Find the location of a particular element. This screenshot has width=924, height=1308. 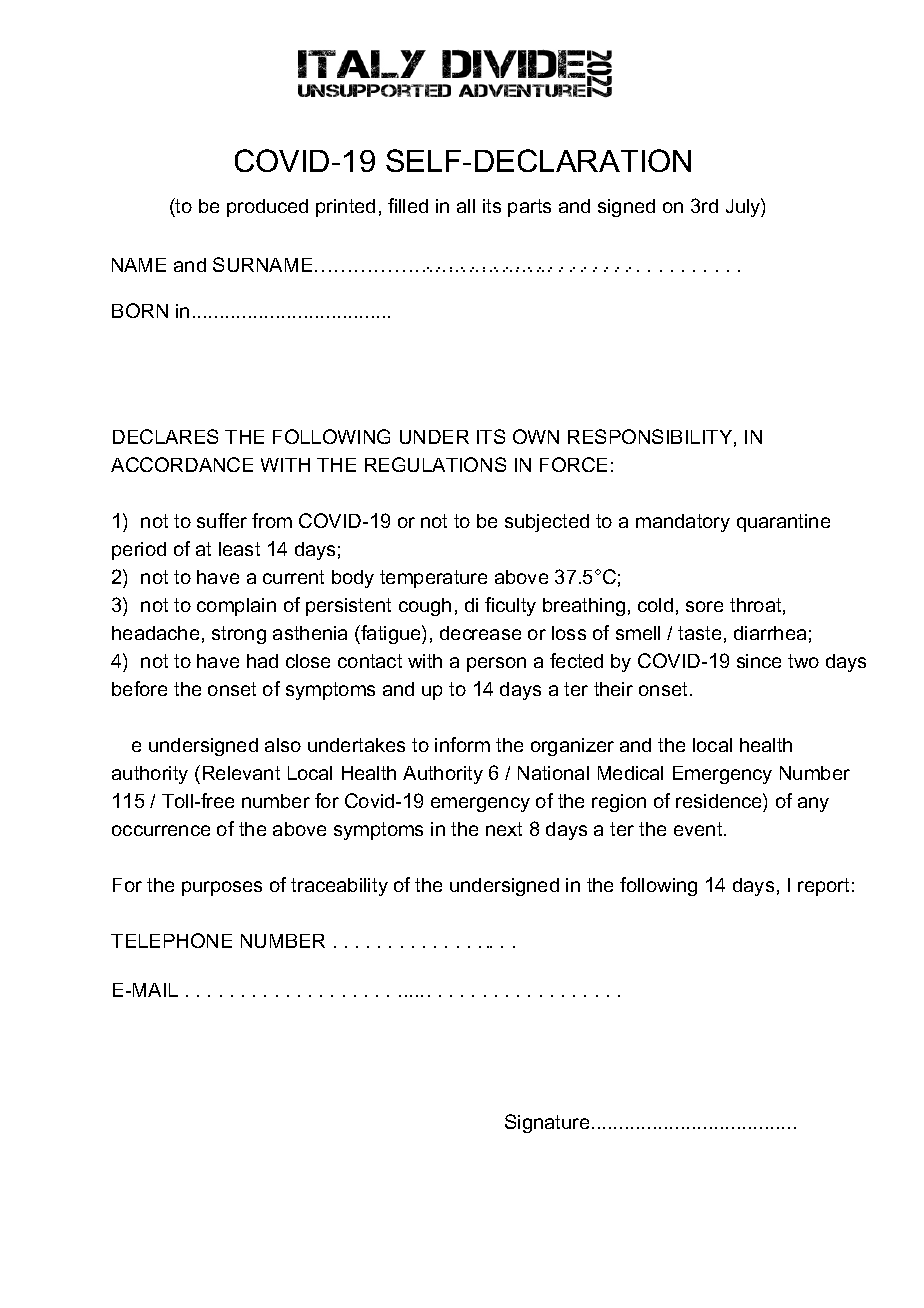

Signature is located at coordinates (547, 1123).
